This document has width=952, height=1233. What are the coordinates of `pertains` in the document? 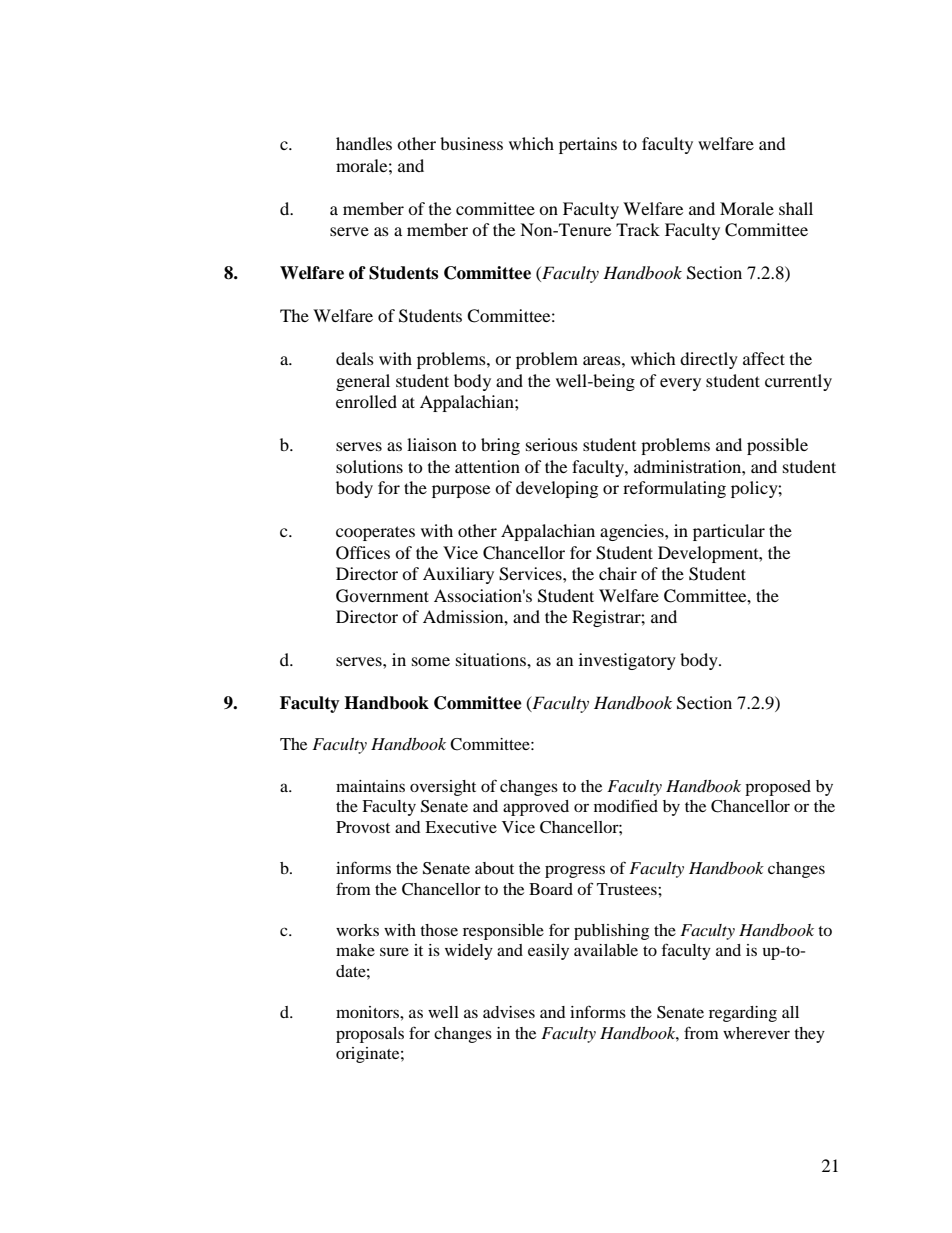 It's located at (588, 145).
